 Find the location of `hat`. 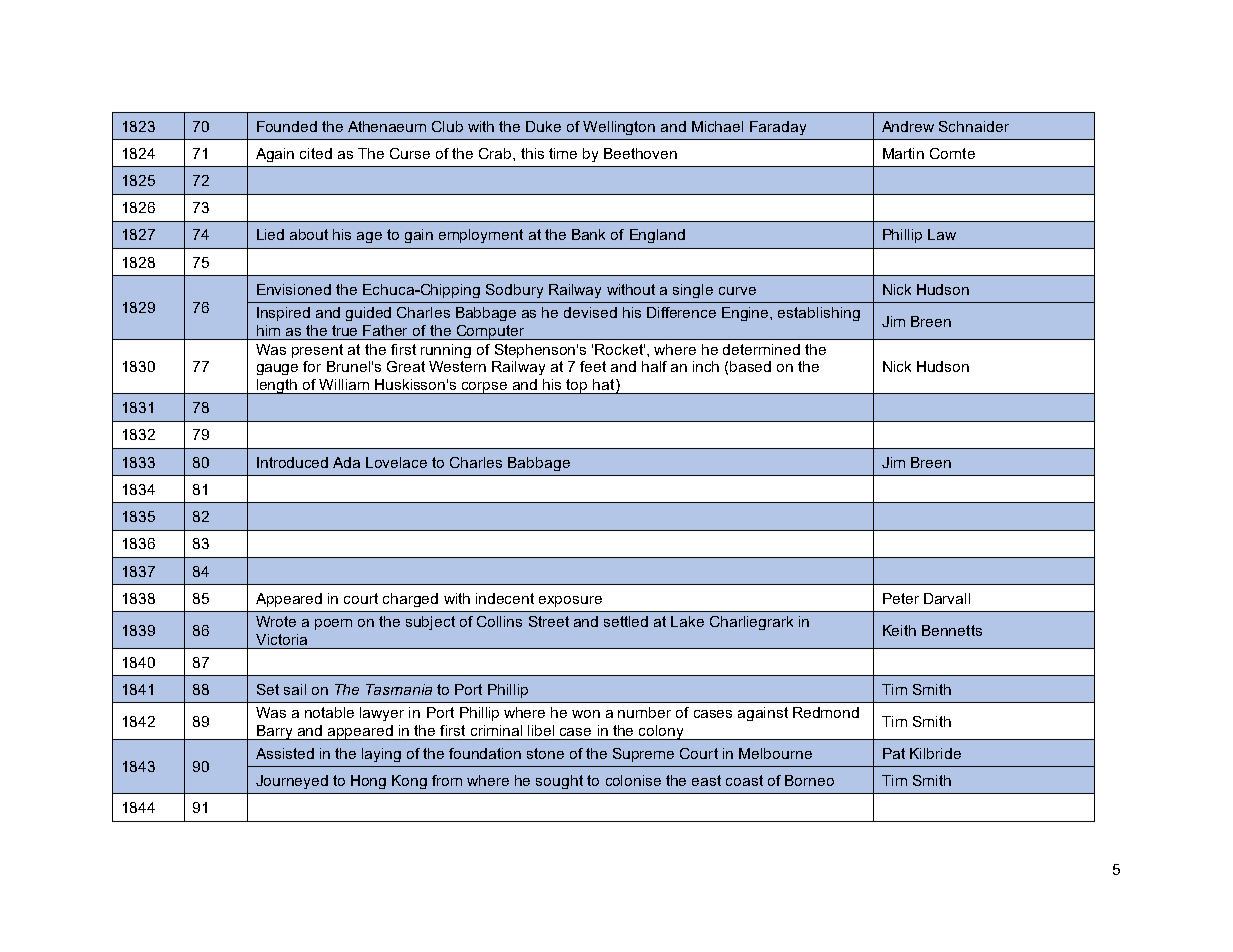

hat is located at coordinates (605, 386).
